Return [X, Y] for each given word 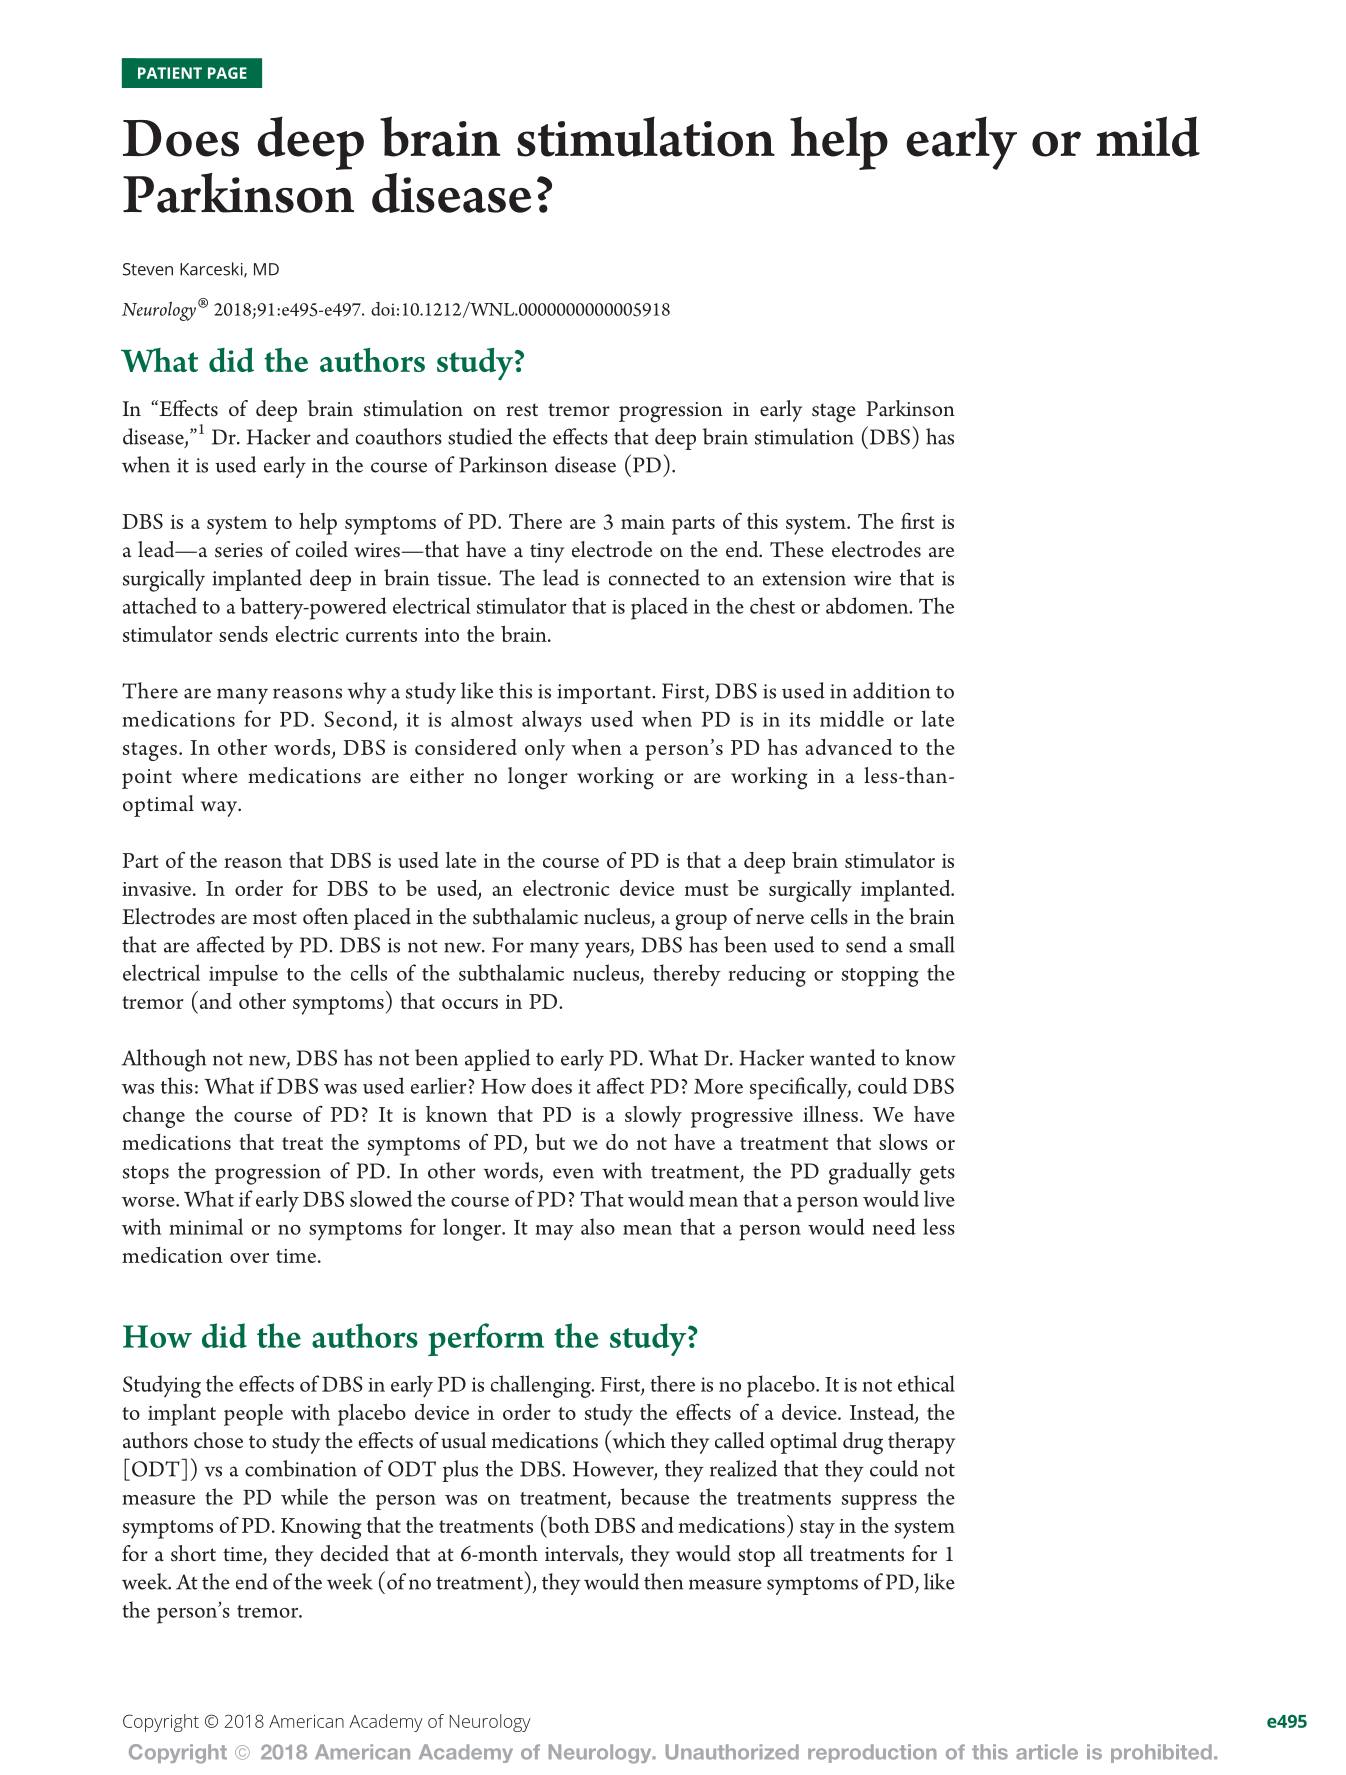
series [239, 550]
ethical [926, 1383]
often [325, 916]
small [932, 944]
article [1047, 1752]
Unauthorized [732, 1752]
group [701, 922]
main [643, 522]
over [249, 1258]
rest [522, 410]
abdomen [868, 605]
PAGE [227, 73]
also [598, 1226]
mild [1148, 136]
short [193, 1553]
